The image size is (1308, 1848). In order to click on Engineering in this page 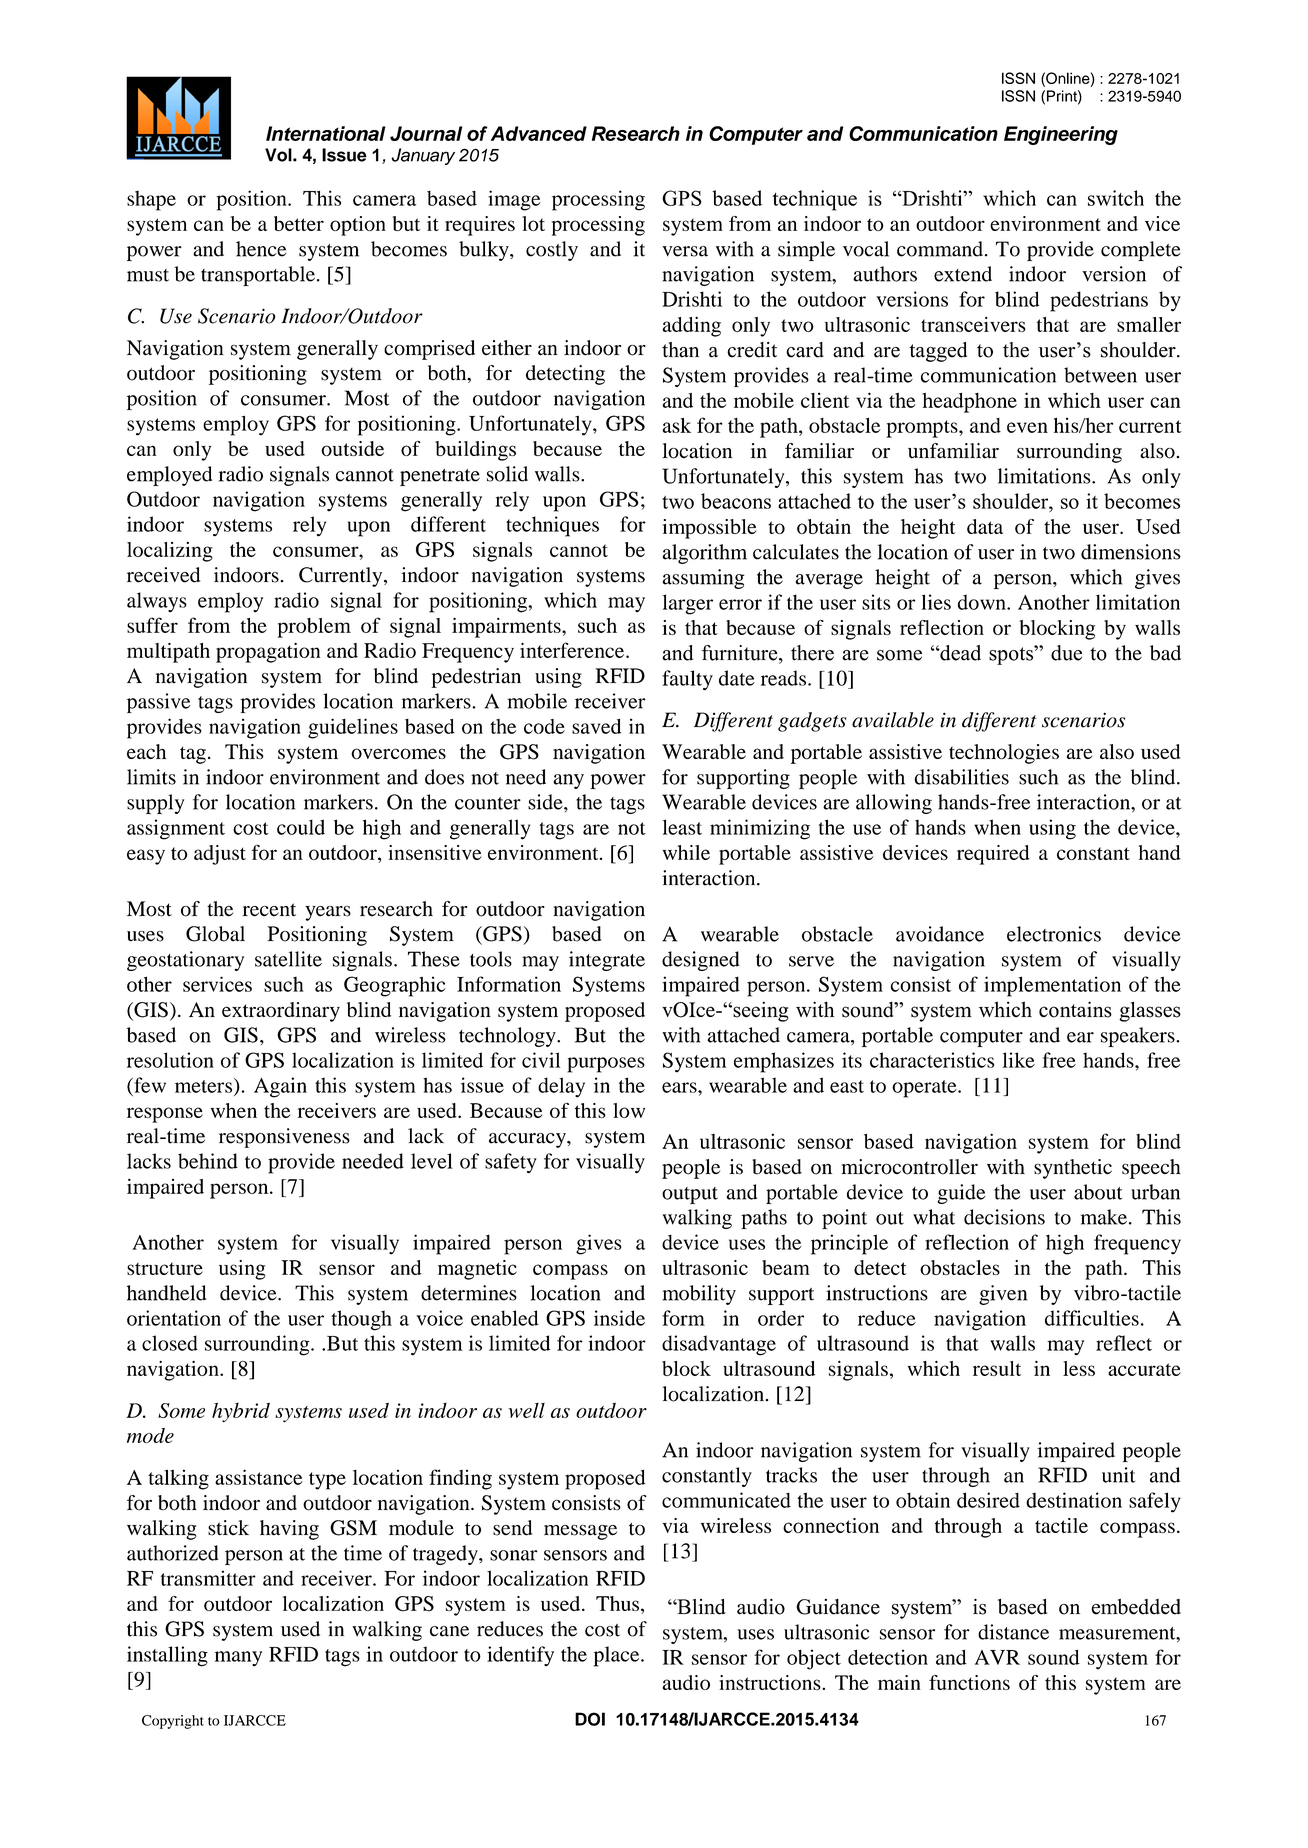, I will do `click(1061, 135)`.
